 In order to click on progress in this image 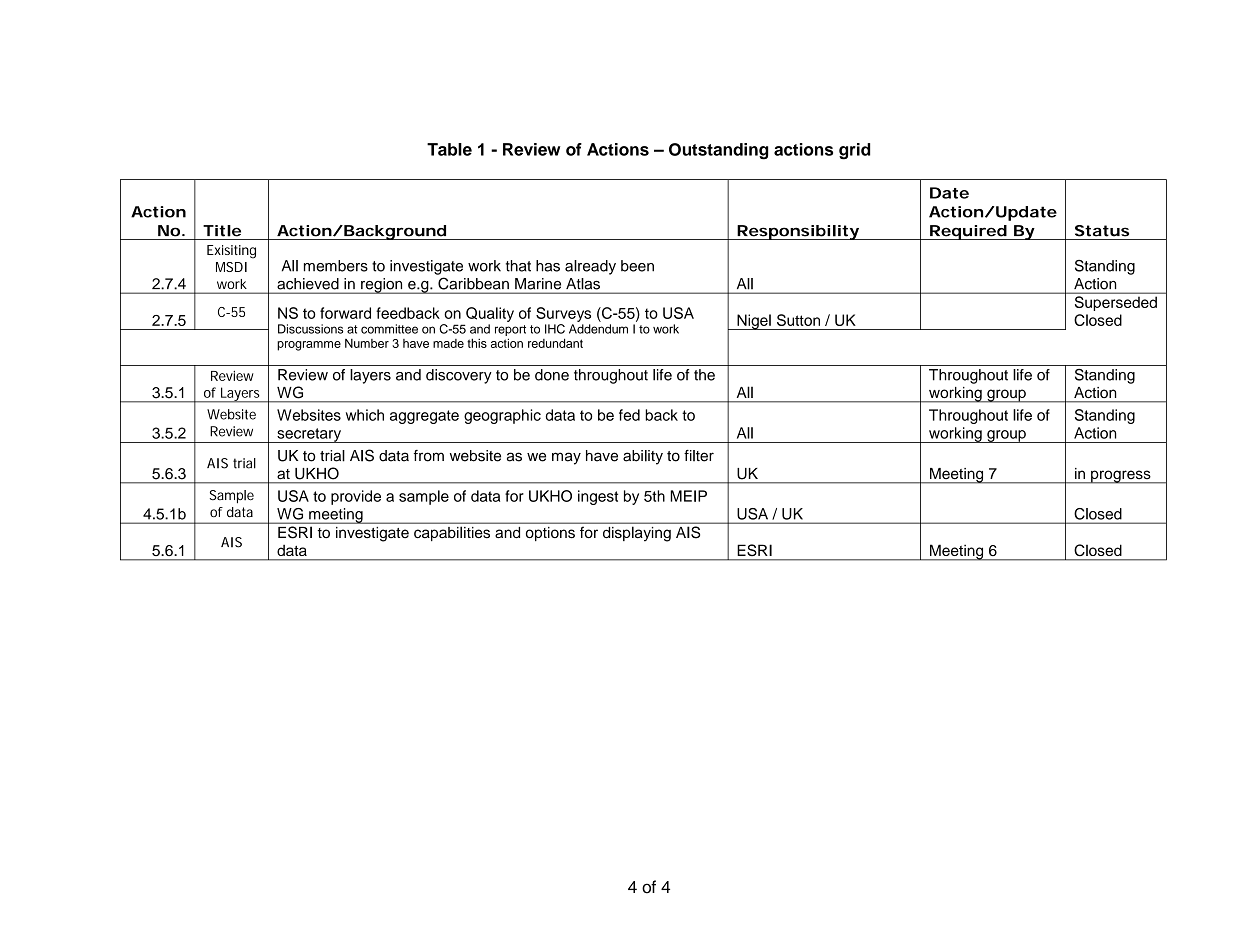, I will do `click(1121, 477)`.
